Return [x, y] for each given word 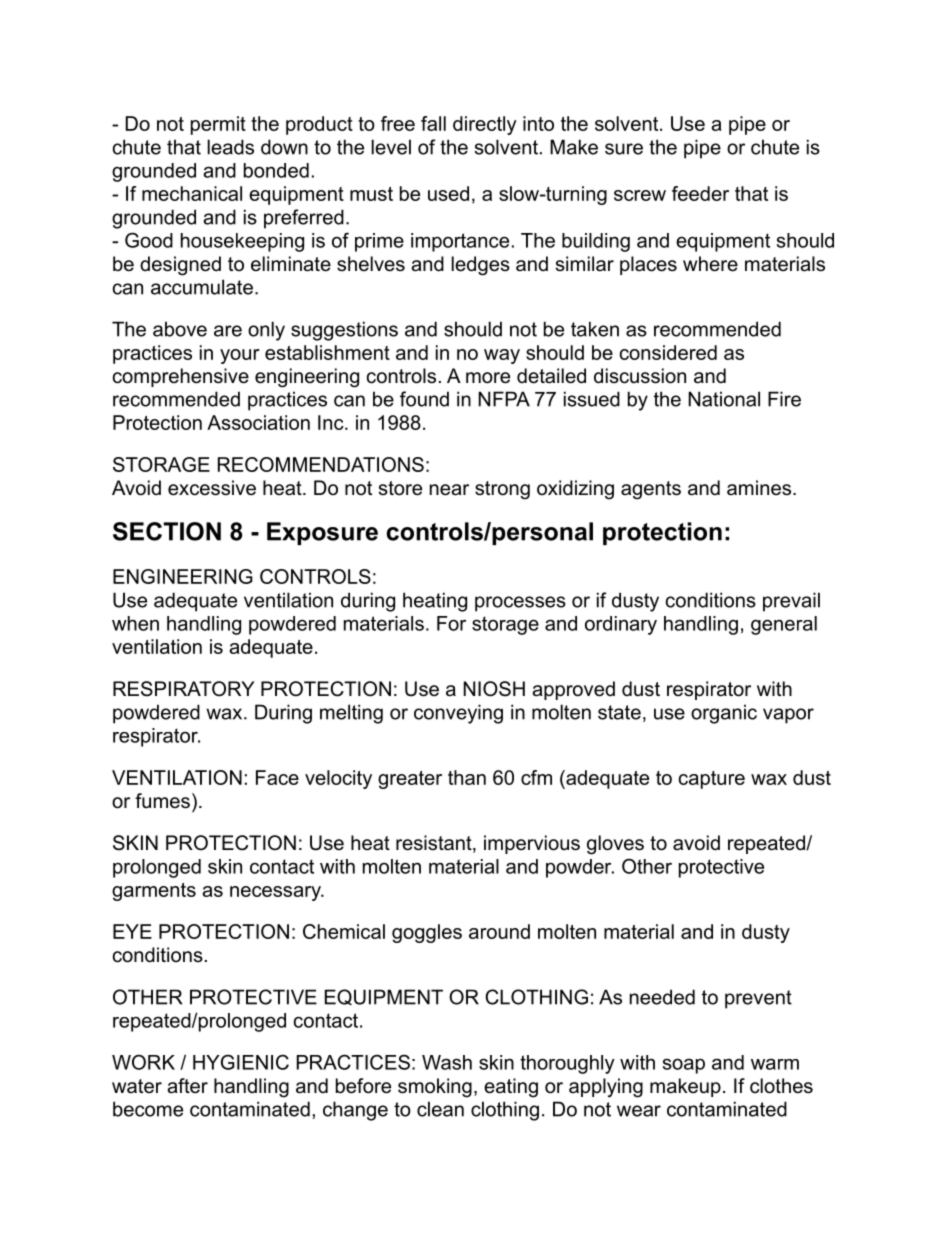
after [187, 1086]
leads [230, 147]
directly [485, 125]
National [724, 399]
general [784, 625]
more [488, 378]
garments [154, 892]
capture [712, 780]
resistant [435, 844]
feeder [700, 193]
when [135, 623]
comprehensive [181, 377]
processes [520, 604]
